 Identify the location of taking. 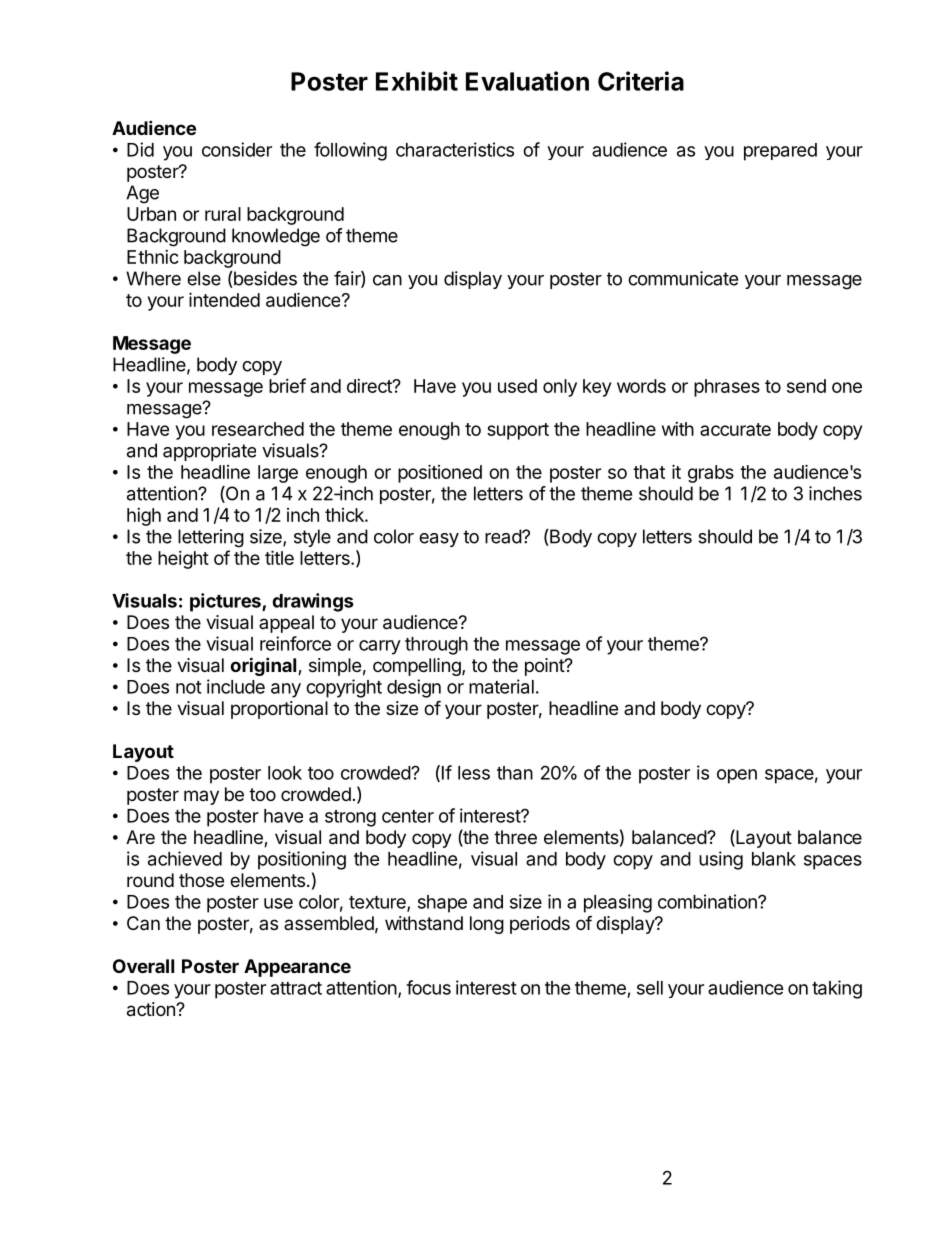
(837, 989).
